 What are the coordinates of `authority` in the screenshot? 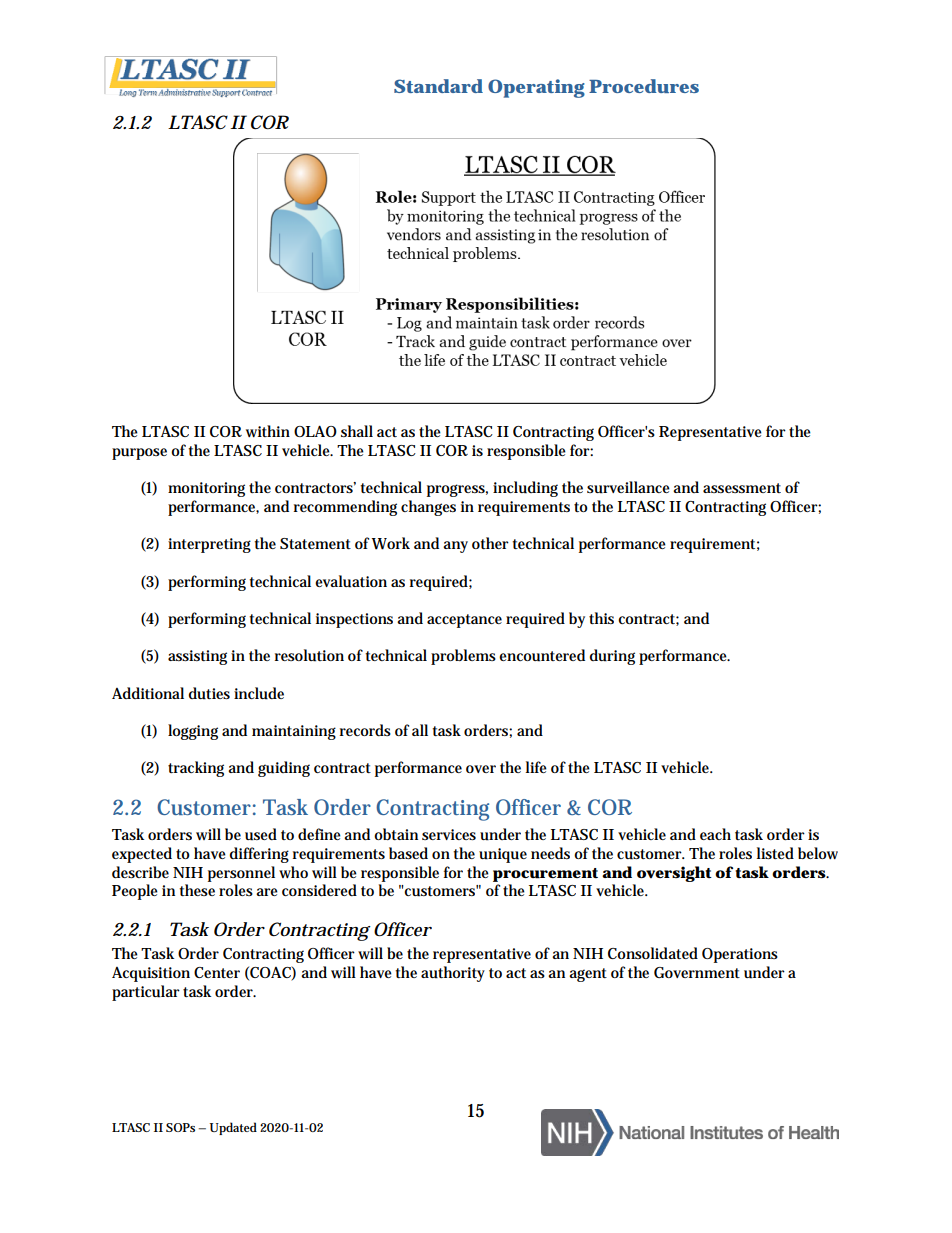 It's located at (453, 974).
